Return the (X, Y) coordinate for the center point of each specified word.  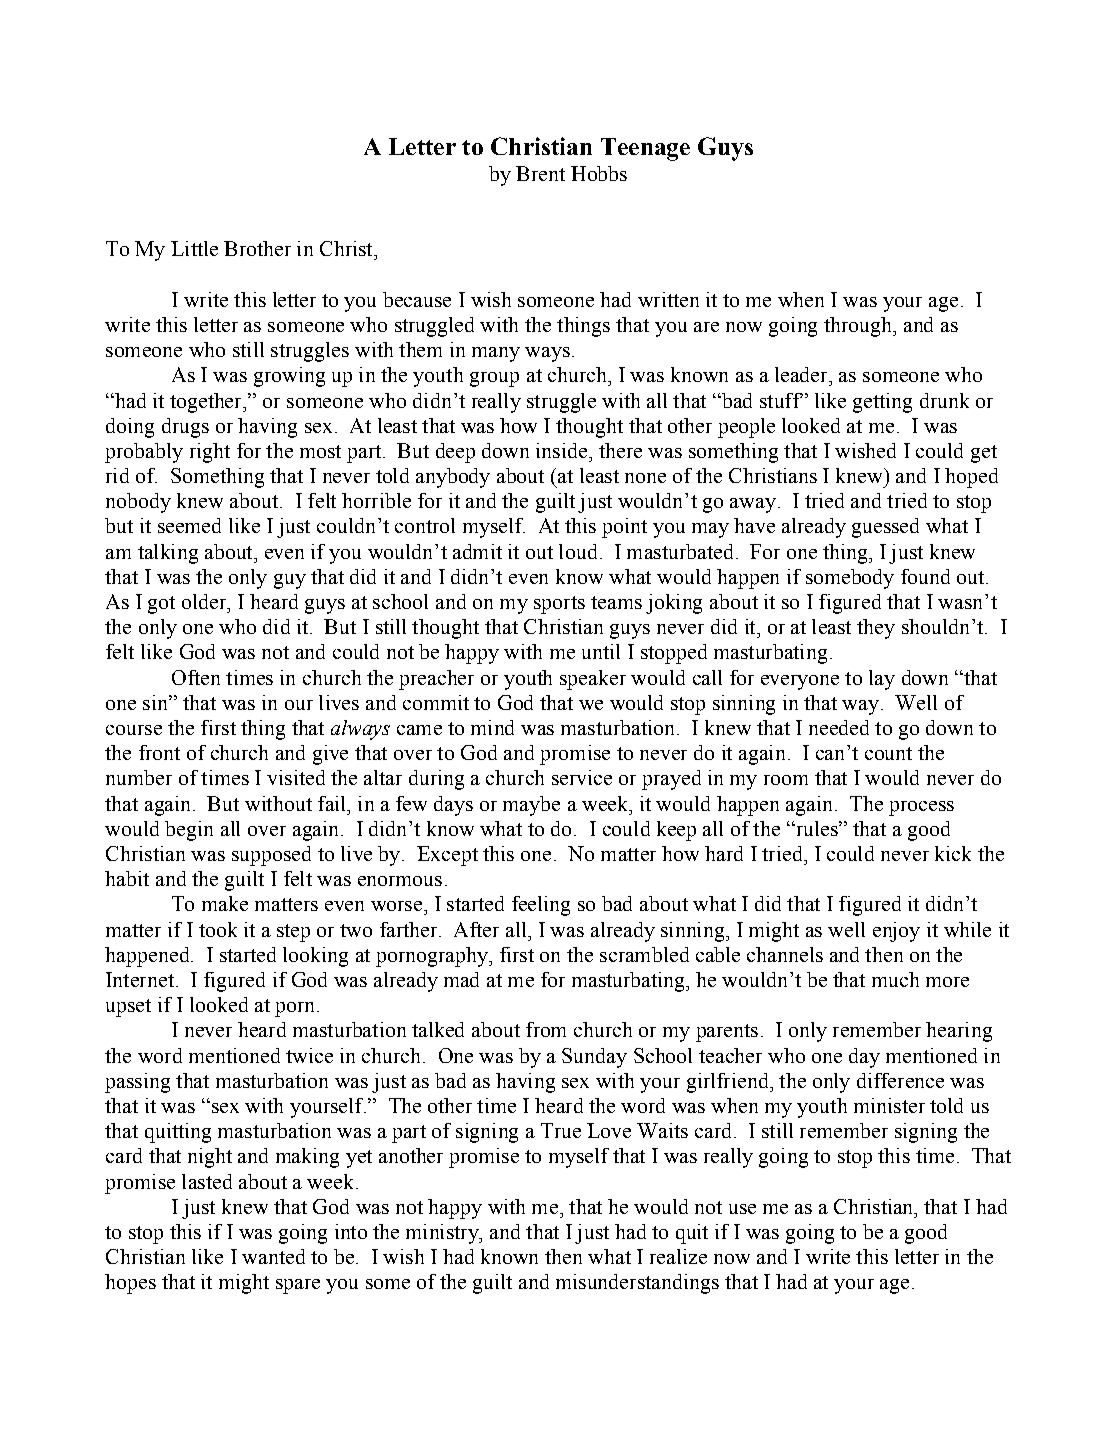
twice (309, 1055)
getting (882, 403)
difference (900, 1080)
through (859, 327)
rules (816, 828)
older (205, 601)
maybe (531, 806)
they (876, 629)
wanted (273, 1256)
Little (194, 248)
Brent (540, 173)
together (207, 403)
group (494, 379)
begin (189, 831)
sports (559, 605)
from (546, 1029)
